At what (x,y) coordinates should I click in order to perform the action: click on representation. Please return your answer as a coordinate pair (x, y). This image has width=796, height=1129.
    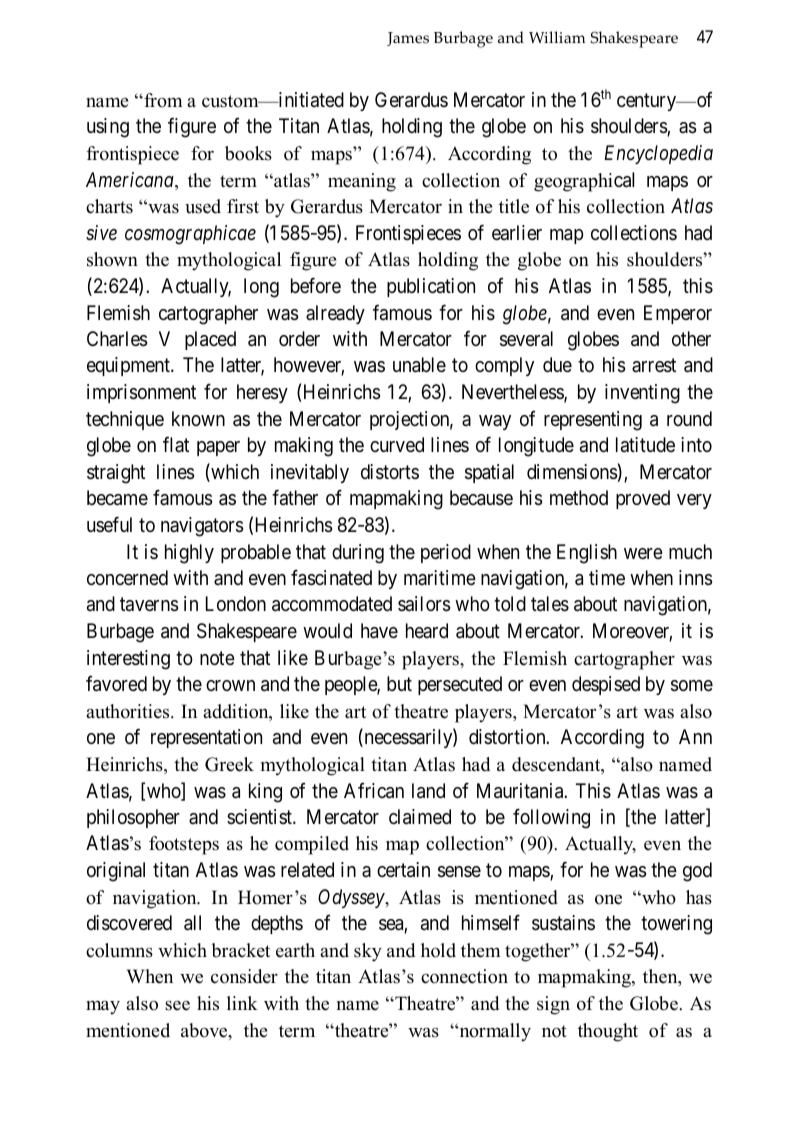
    Looking at the image, I should click on (206, 738).
